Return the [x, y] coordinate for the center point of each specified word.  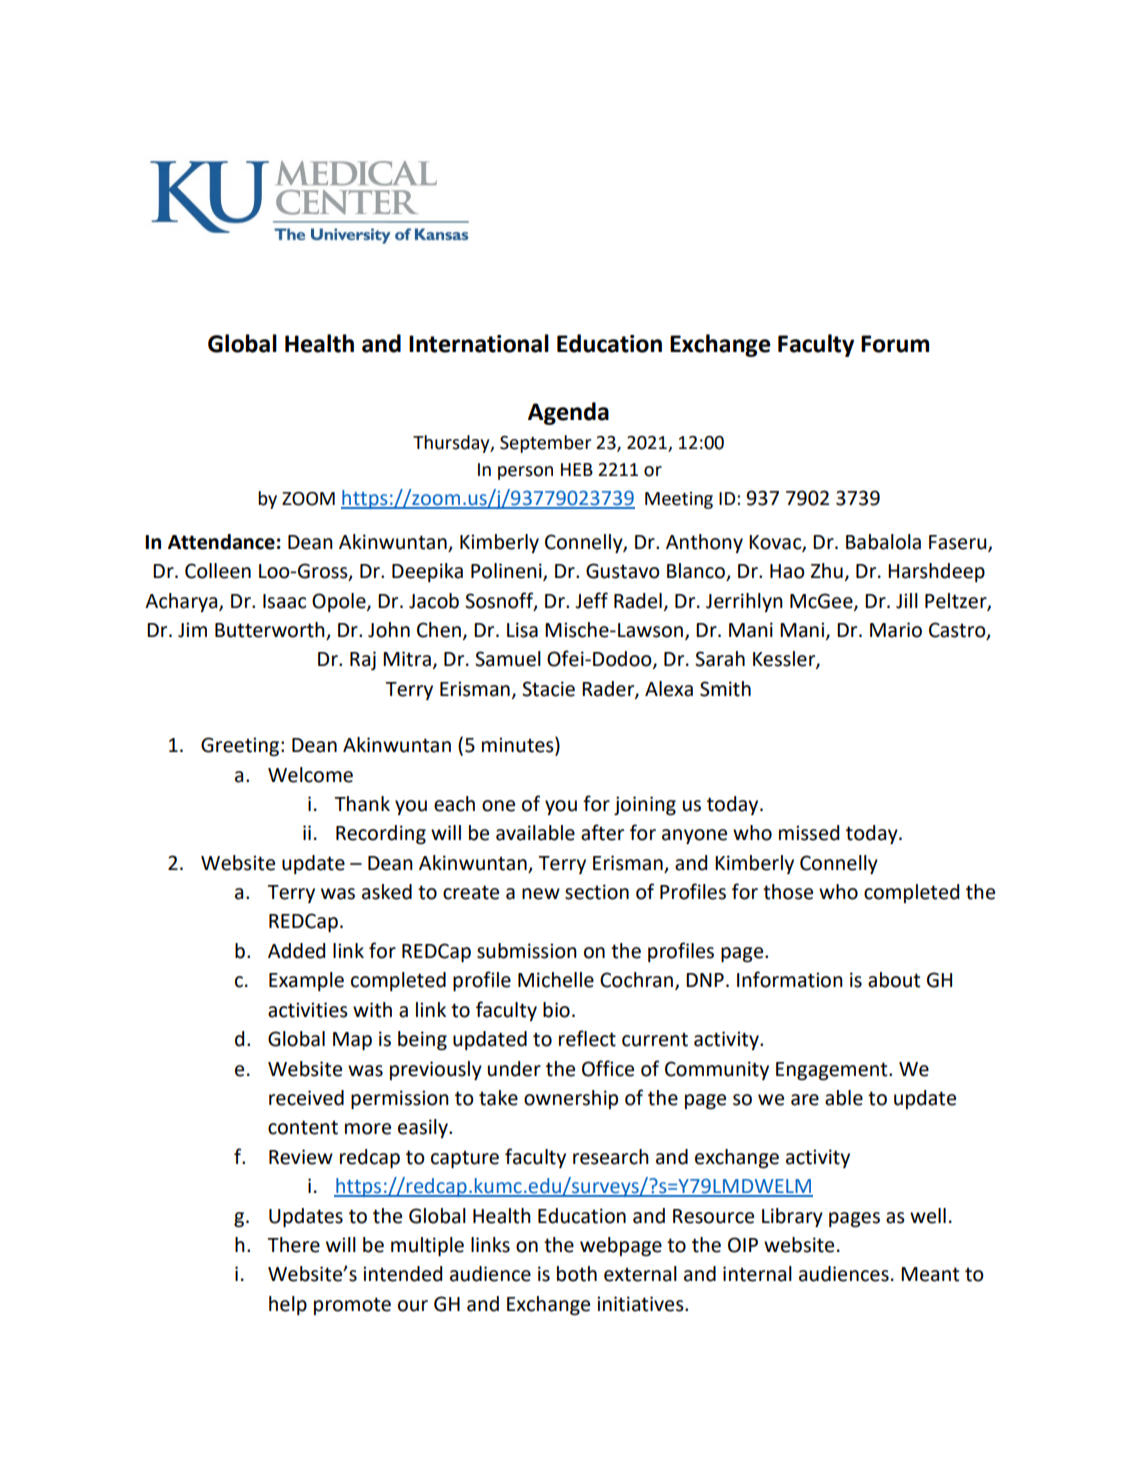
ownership [571, 1099]
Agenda [568, 413]
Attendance [221, 542]
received [306, 1098]
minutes [519, 745]
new [541, 894]
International [479, 343]
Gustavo [623, 571]
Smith [725, 689]
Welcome [310, 775]
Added [296, 951]
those [788, 892]
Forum [895, 344]
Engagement [833, 1071]
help [288, 1305]
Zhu [827, 571]
